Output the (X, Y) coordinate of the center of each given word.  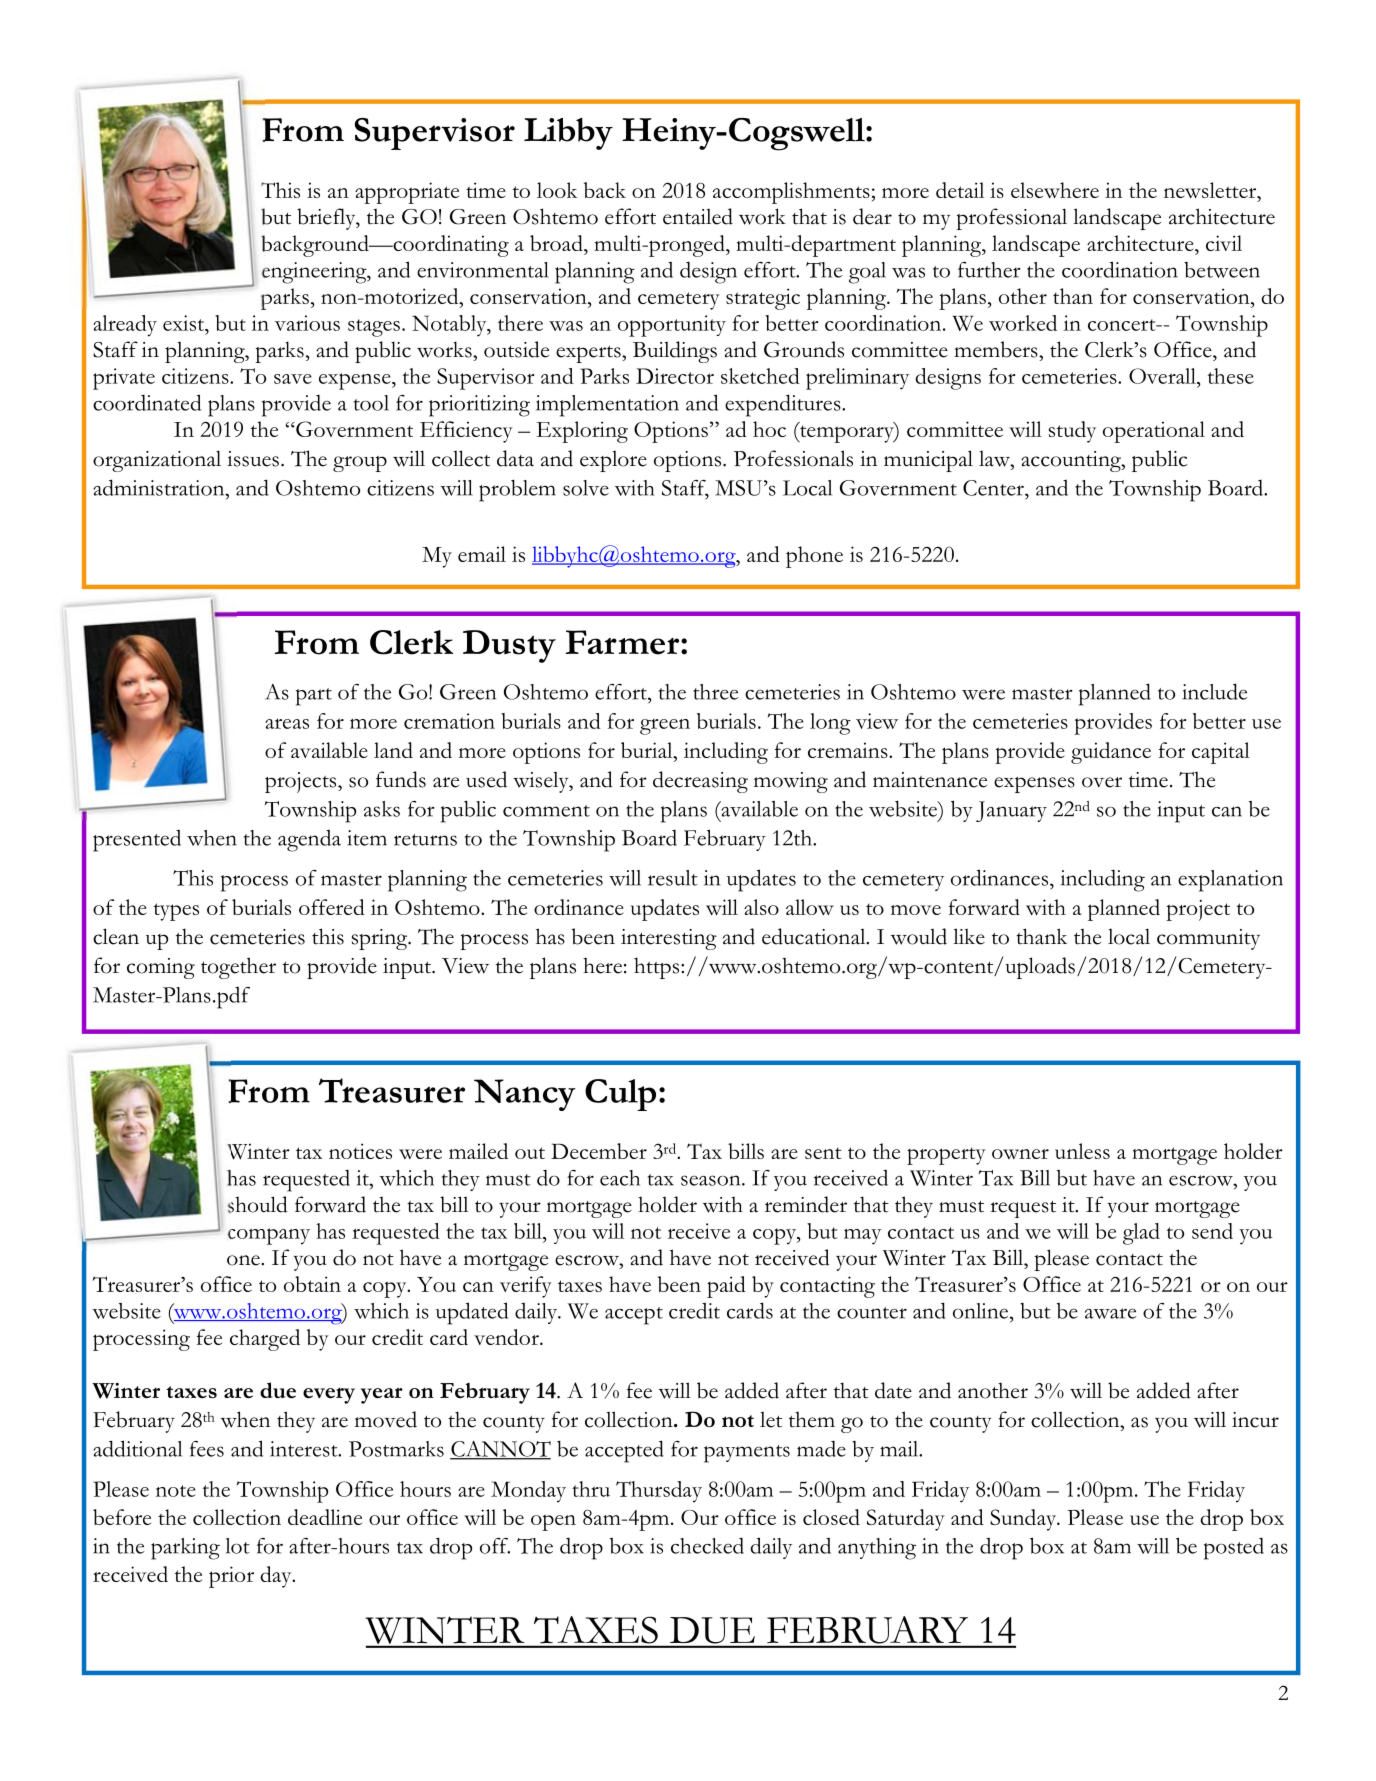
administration (160, 487)
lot (238, 1546)
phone (814, 557)
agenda (309, 841)
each (620, 1178)
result (673, 878)
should (258, 1204)
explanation (1230, 881)
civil (1224, 243)
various (307, 323)
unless (1082, 1151)
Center (994, 488)
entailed (698, 216)
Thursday (659, 1492)
